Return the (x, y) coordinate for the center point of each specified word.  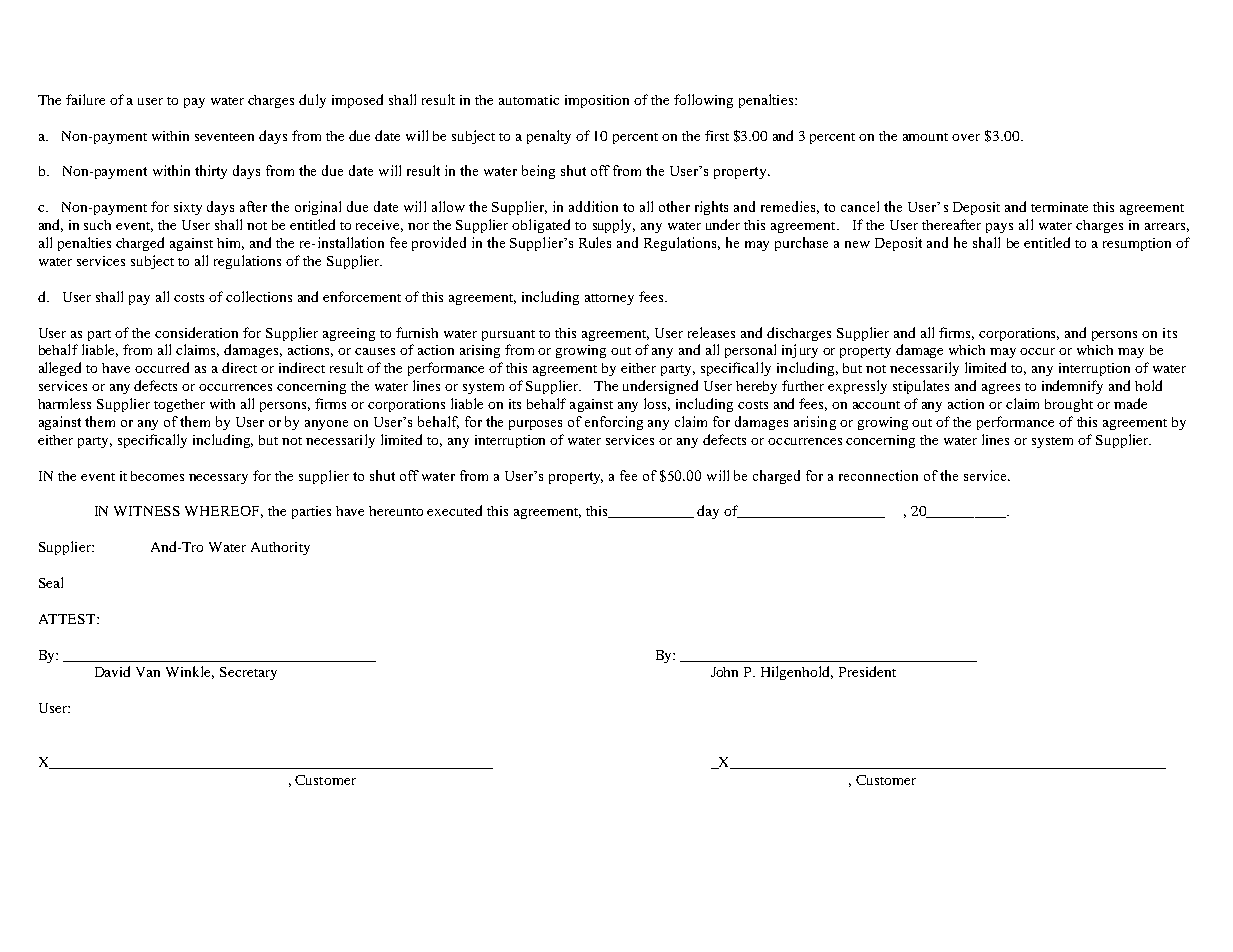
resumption (1137, 244)
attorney (609, 299)
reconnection (878, 475)
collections (259, 296)
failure (85, 99)
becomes (157, 476)
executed (454, 510)
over (966, 137)
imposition (597, 101)
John (724, 672)
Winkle (190, 672)
